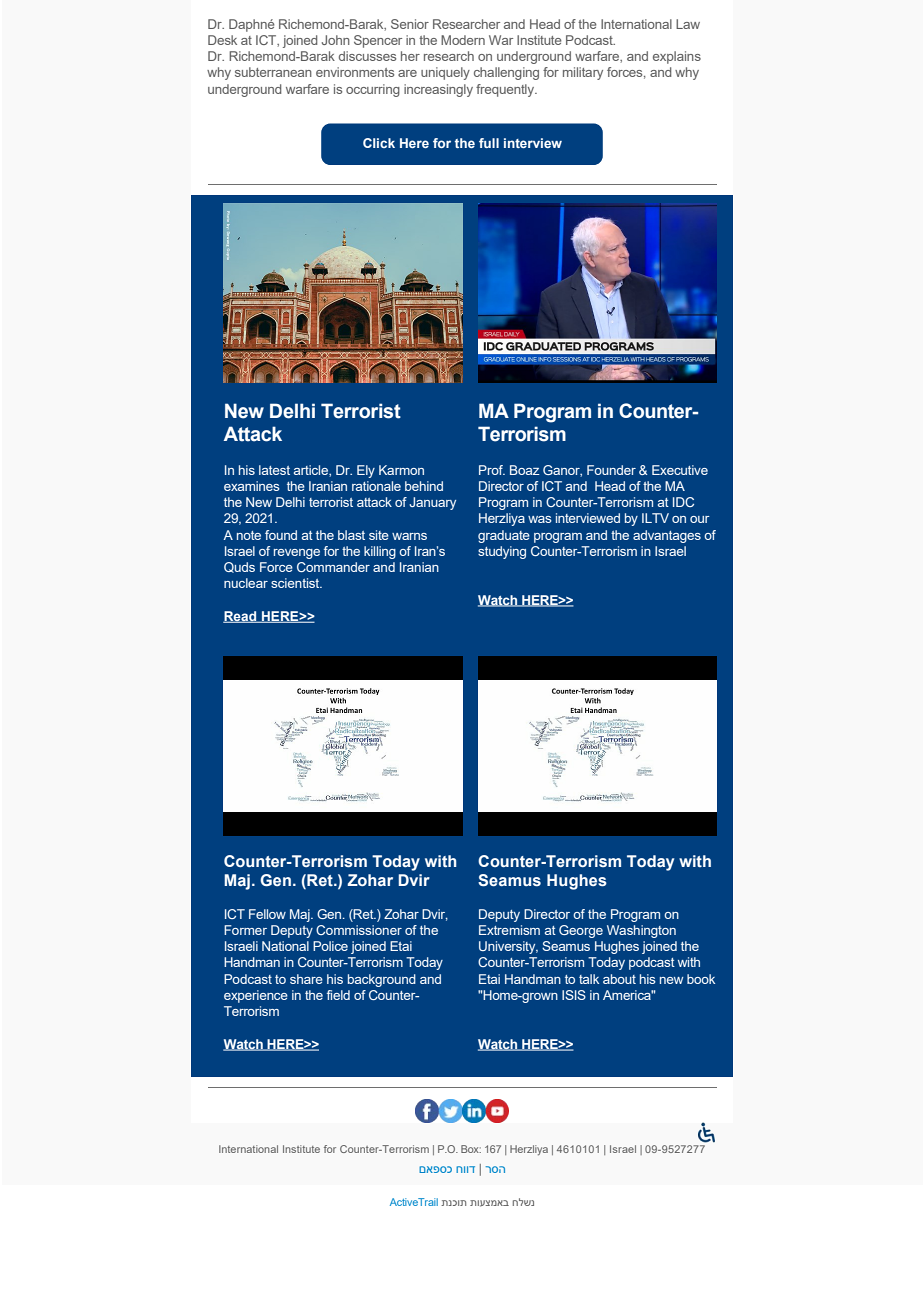 This screenshot has width=924, height=1308. What do you see at coordinates (677, 57) in the screenshot?
I see `explains` at bounding box center [677, 57].
